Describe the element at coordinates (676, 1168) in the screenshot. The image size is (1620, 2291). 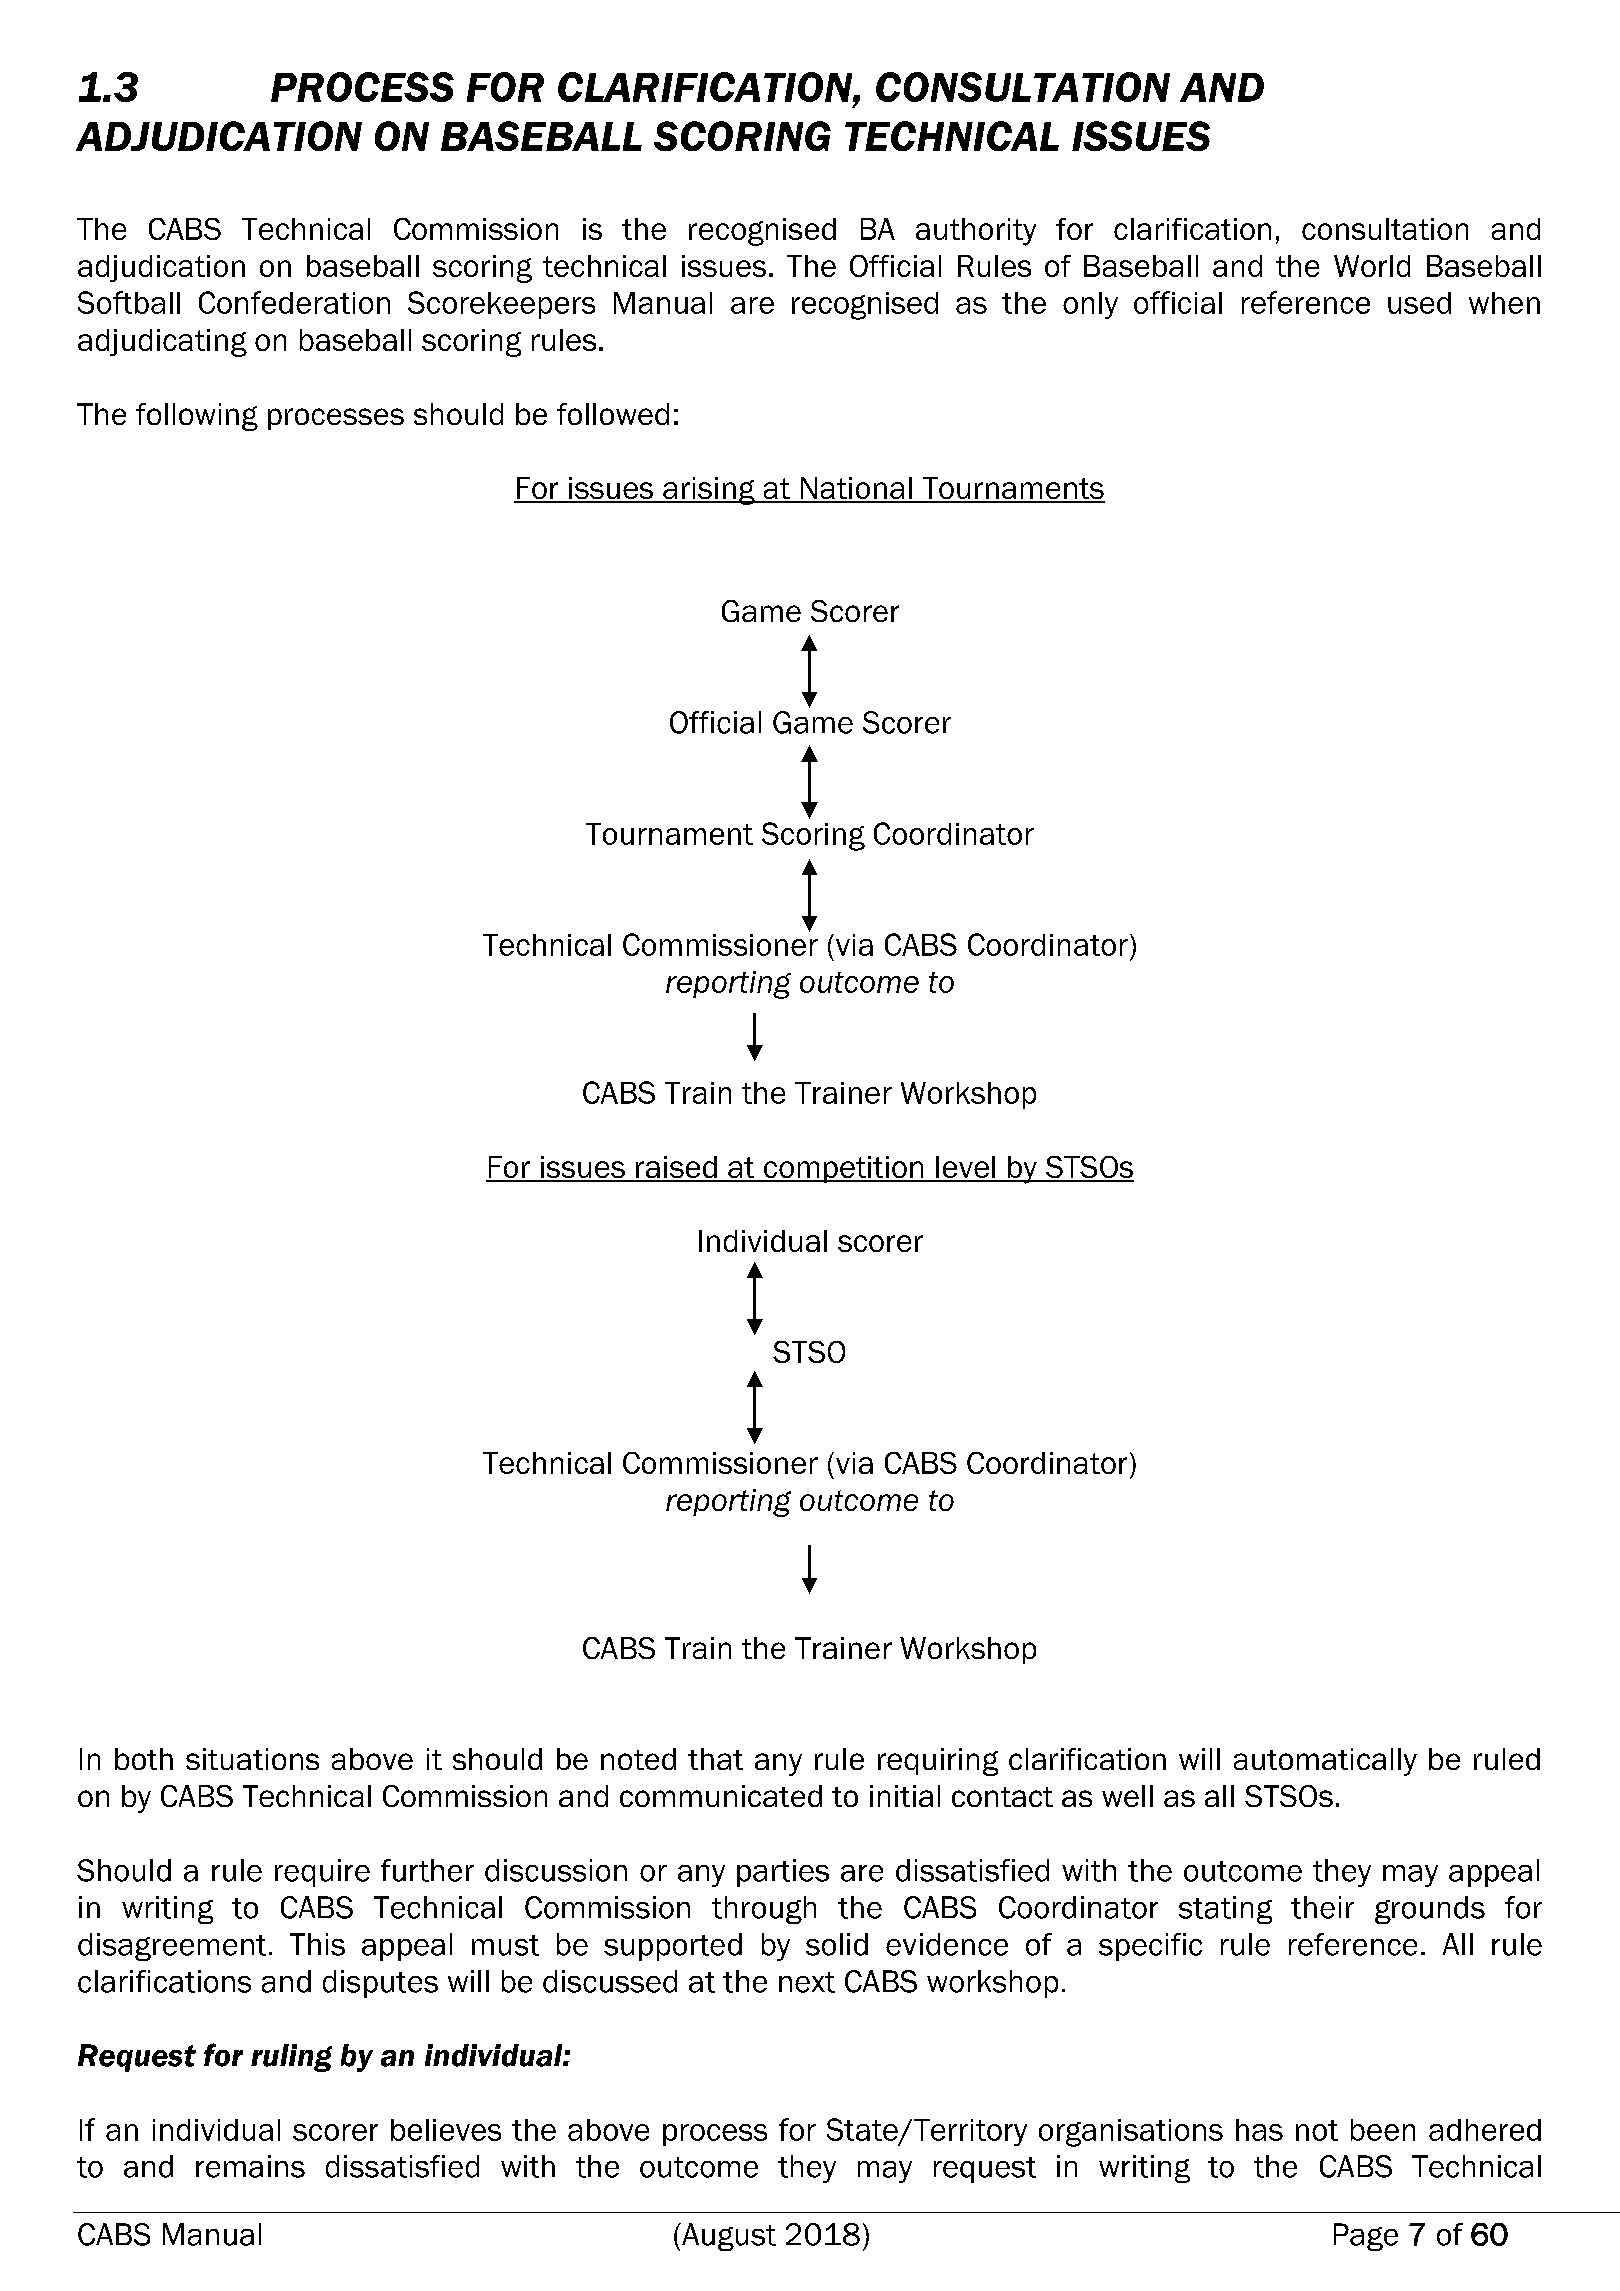
I see `raised` at that location.
